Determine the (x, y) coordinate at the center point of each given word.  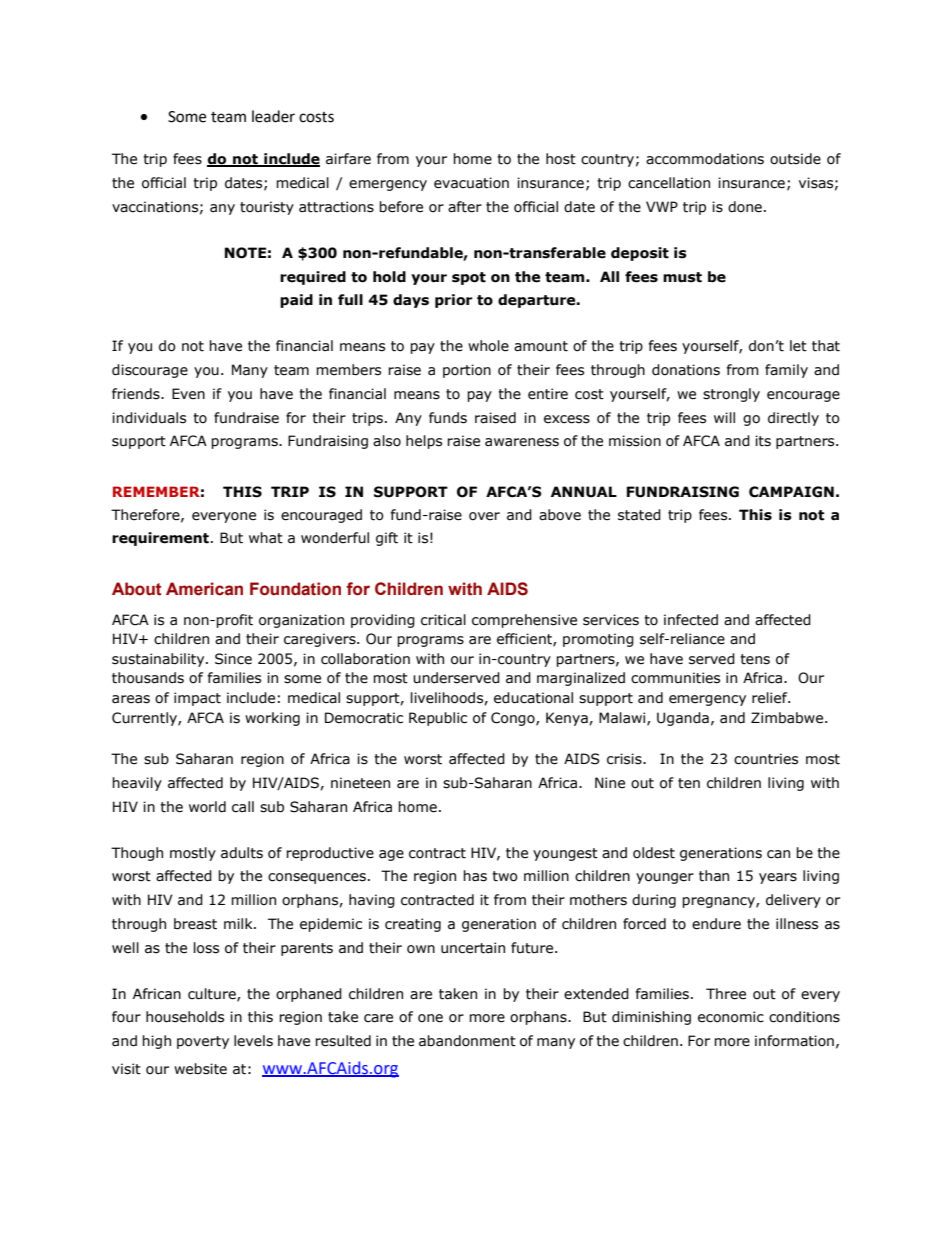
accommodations (705, 159)
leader (273, 116)
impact (197, 699)
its (763, 441)
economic (731, 1017)
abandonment (467, 1041)
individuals (149, 418)
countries (766, 759)
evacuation (471, 183)
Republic (438, 719)
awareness (522, 442)
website (200, 1069)
